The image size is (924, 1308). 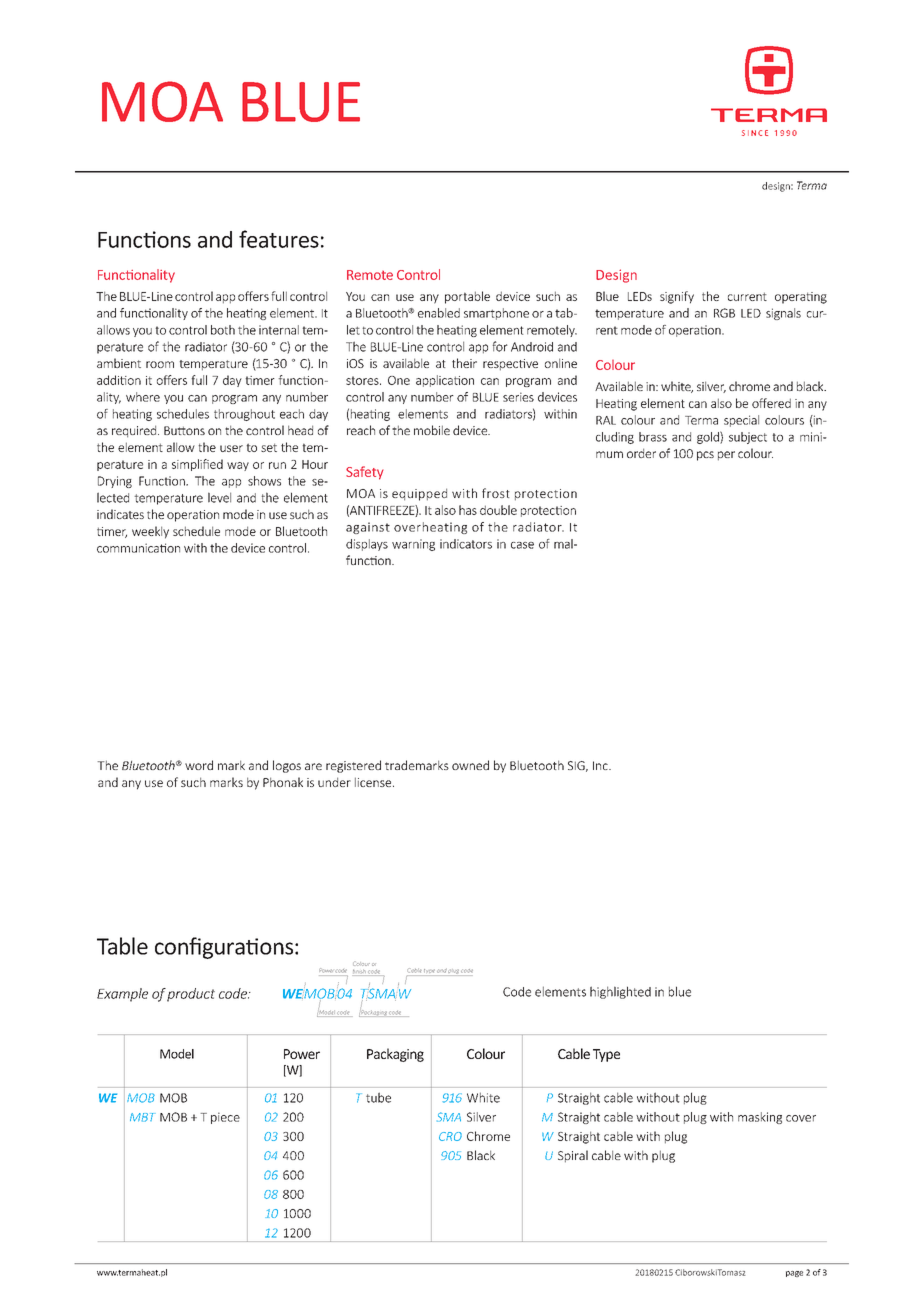 What do you see at coordinates (470, 765) in the screenshot?
I see `owned` at bounding box center [470, 765].
